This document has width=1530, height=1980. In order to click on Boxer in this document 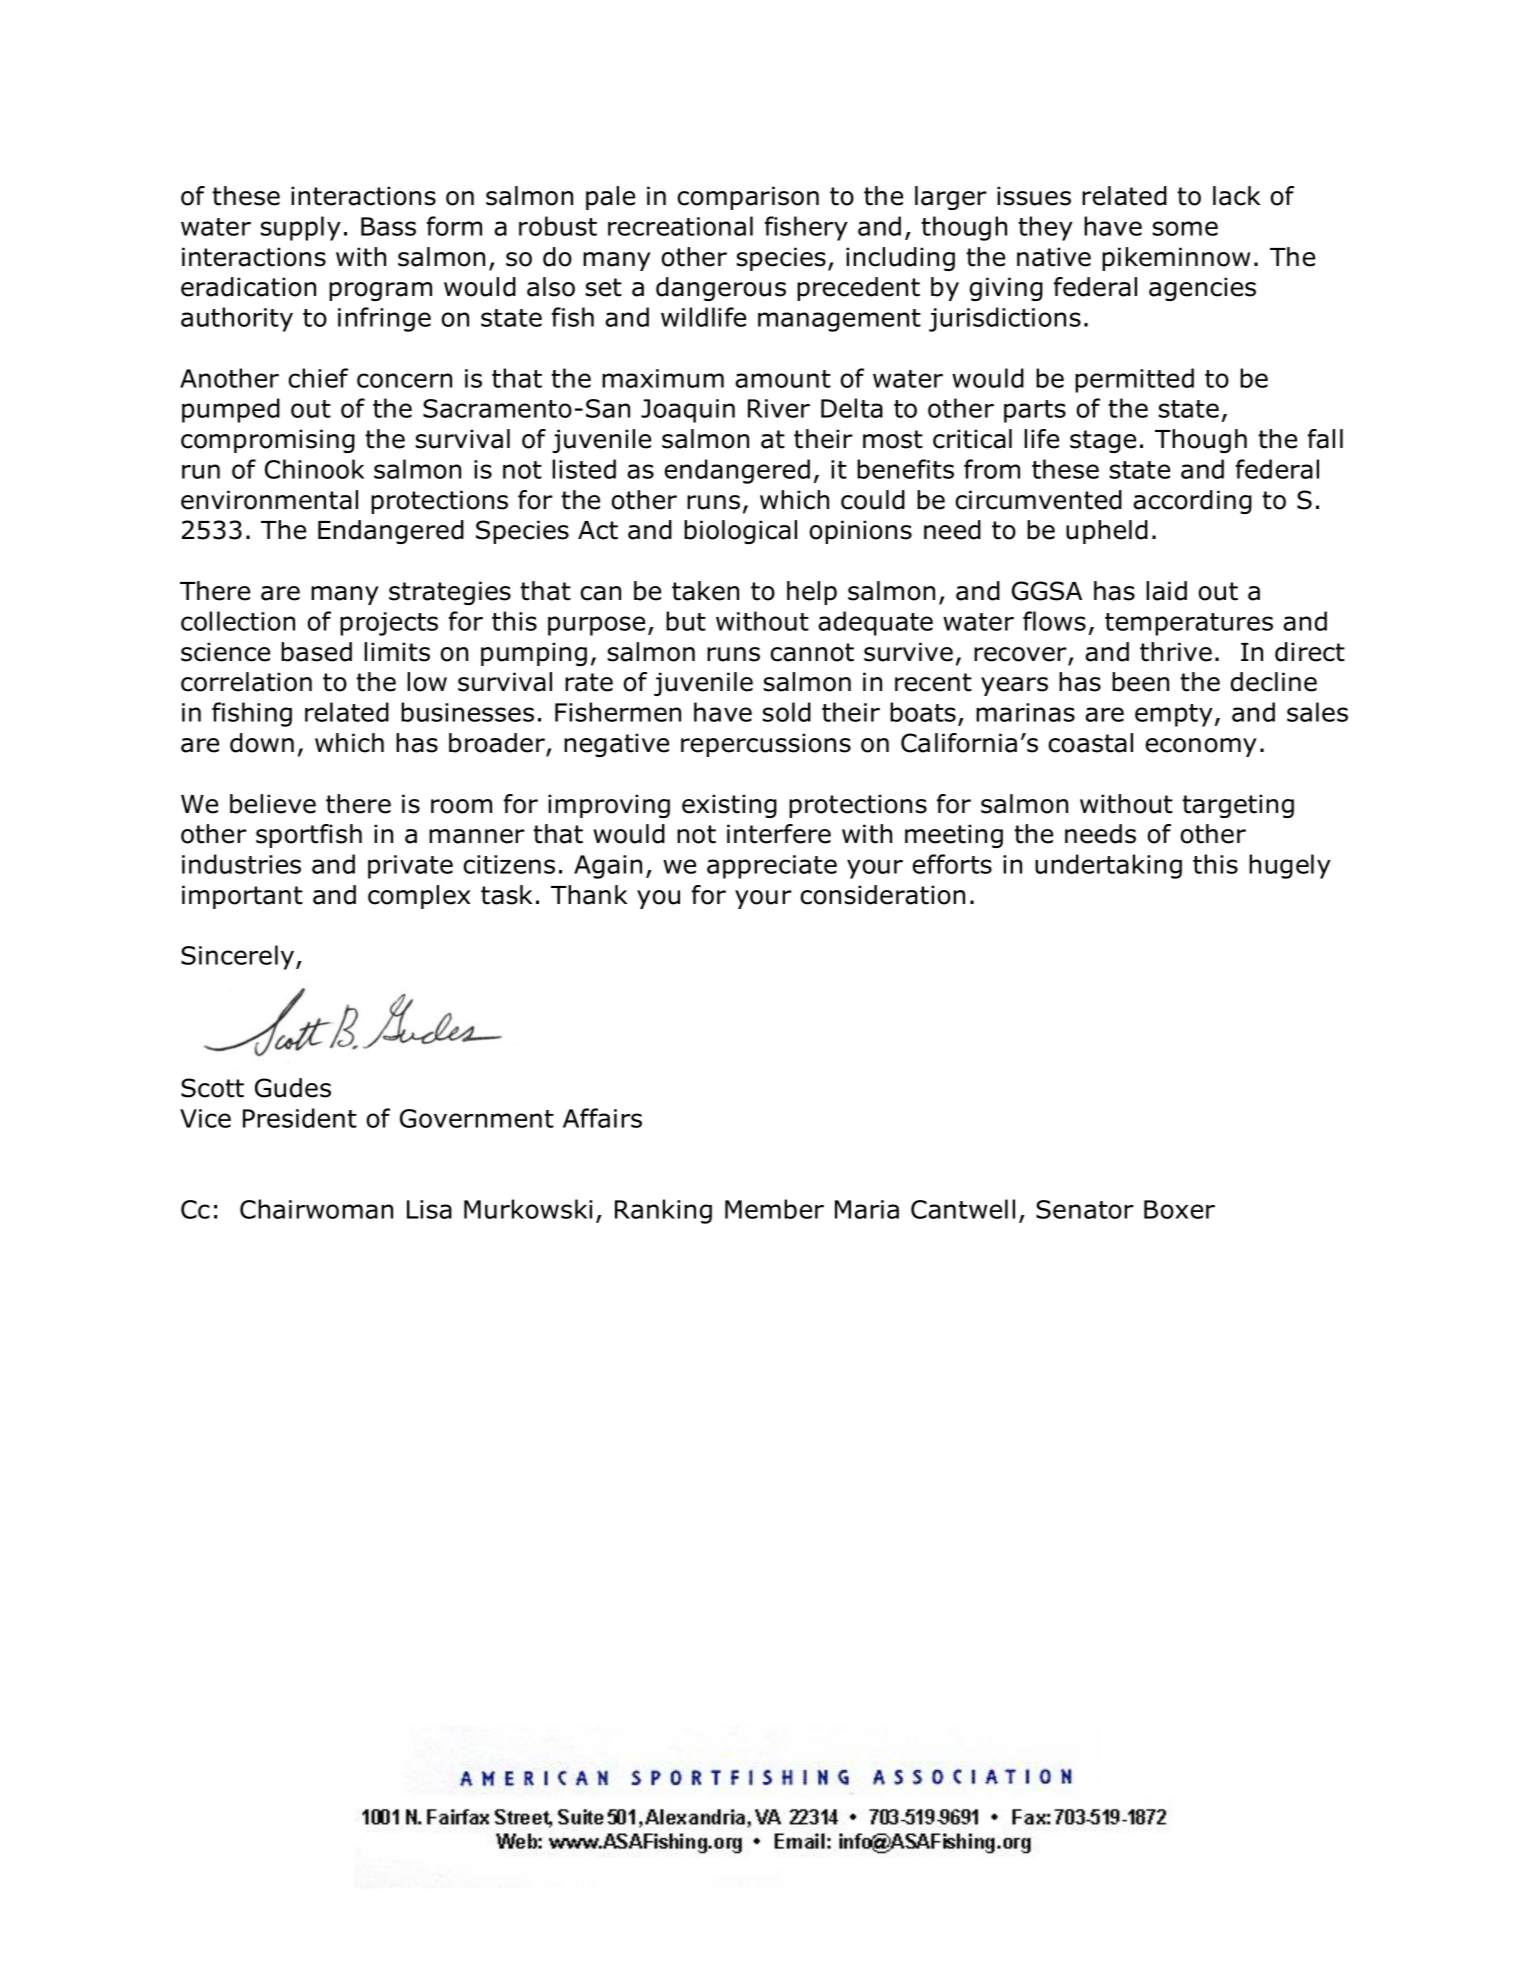, I will do `click(1179, 1209)`.
